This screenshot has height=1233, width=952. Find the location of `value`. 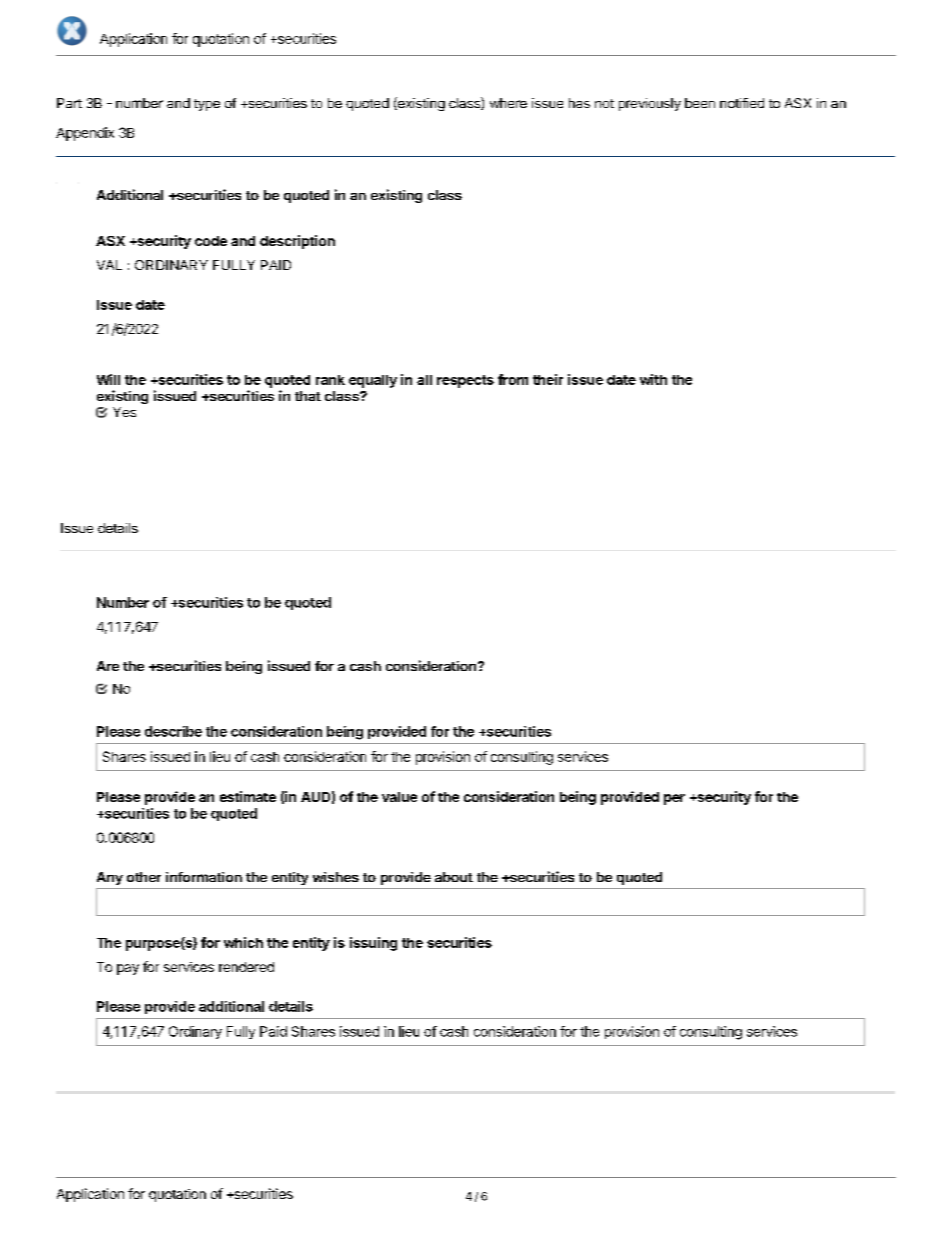

value is located at coordinates (399, 797).
